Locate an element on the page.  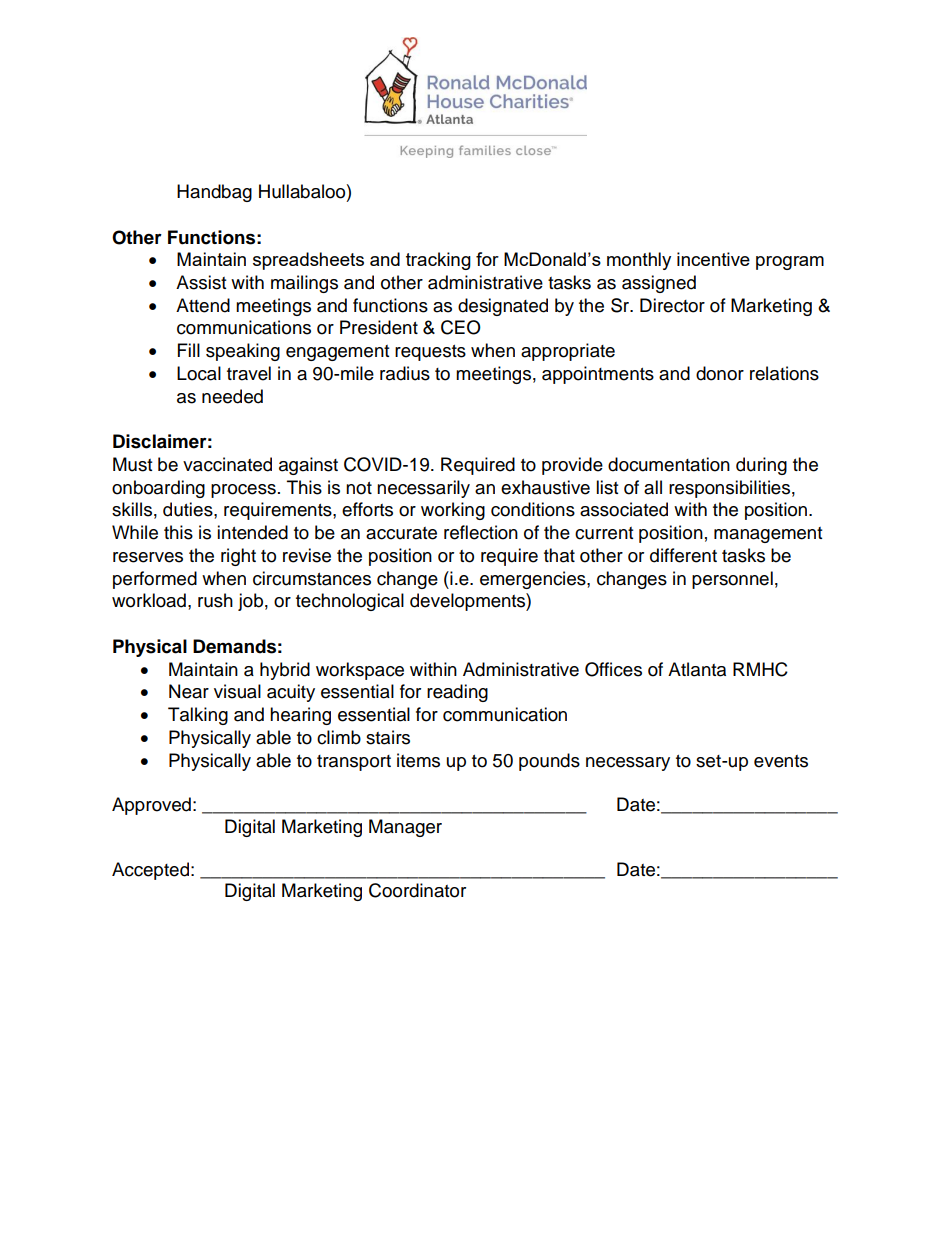
tracking is located at coordinates (438, 261).
